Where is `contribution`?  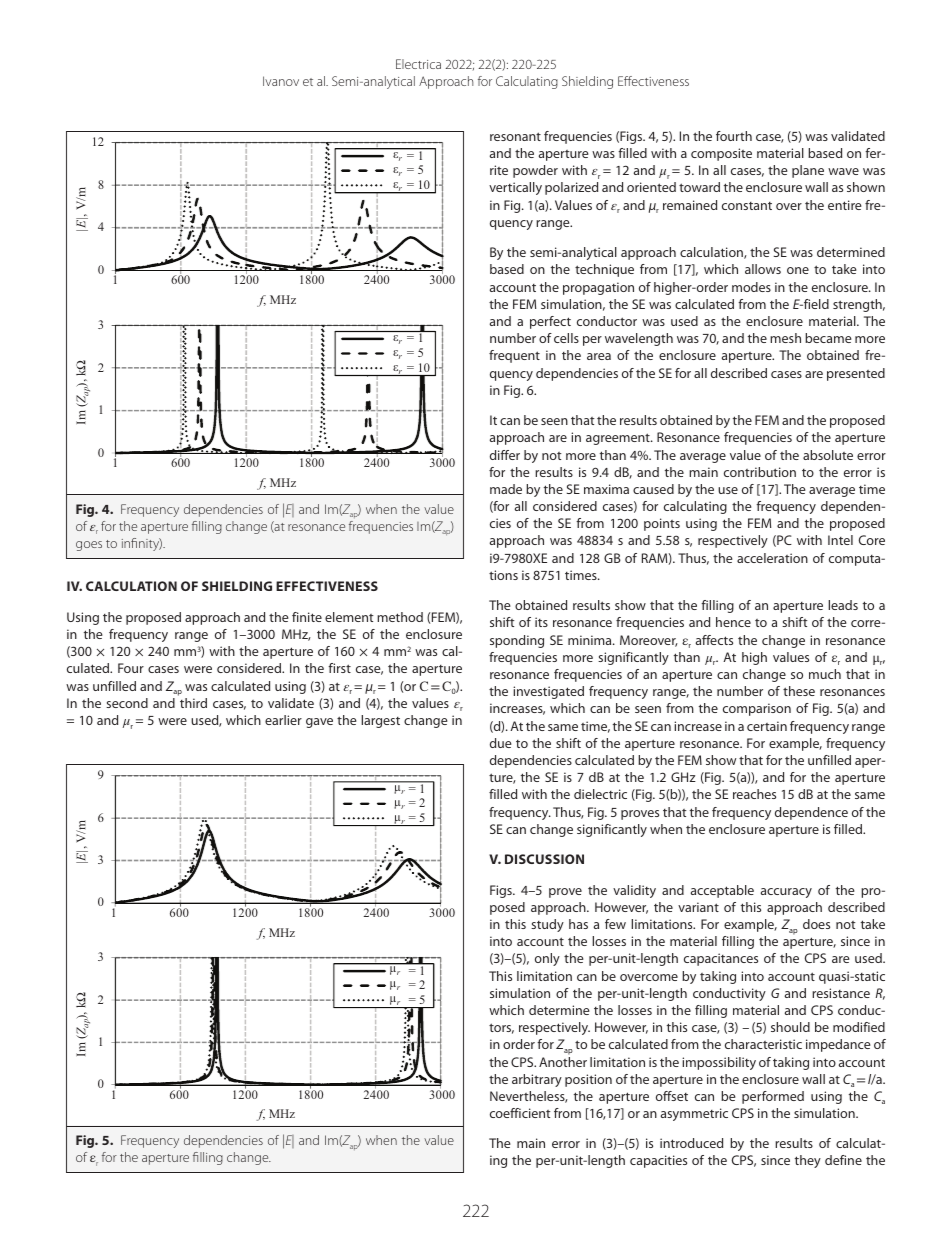 contribution is located at coordinates (760, 472).
